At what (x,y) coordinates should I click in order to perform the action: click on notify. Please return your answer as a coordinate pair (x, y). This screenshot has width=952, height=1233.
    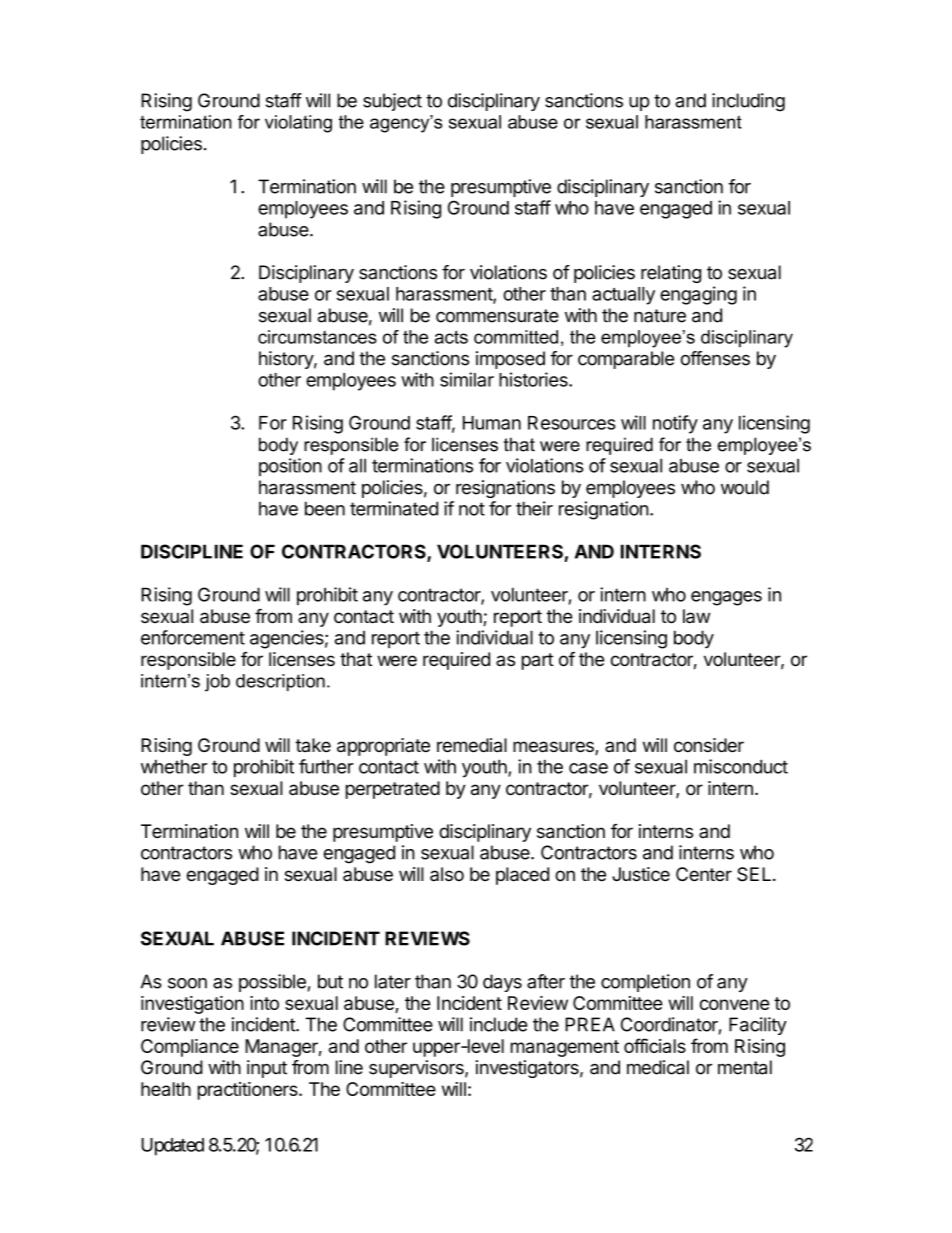
    Looking at the image, I should click on (675, 424).
